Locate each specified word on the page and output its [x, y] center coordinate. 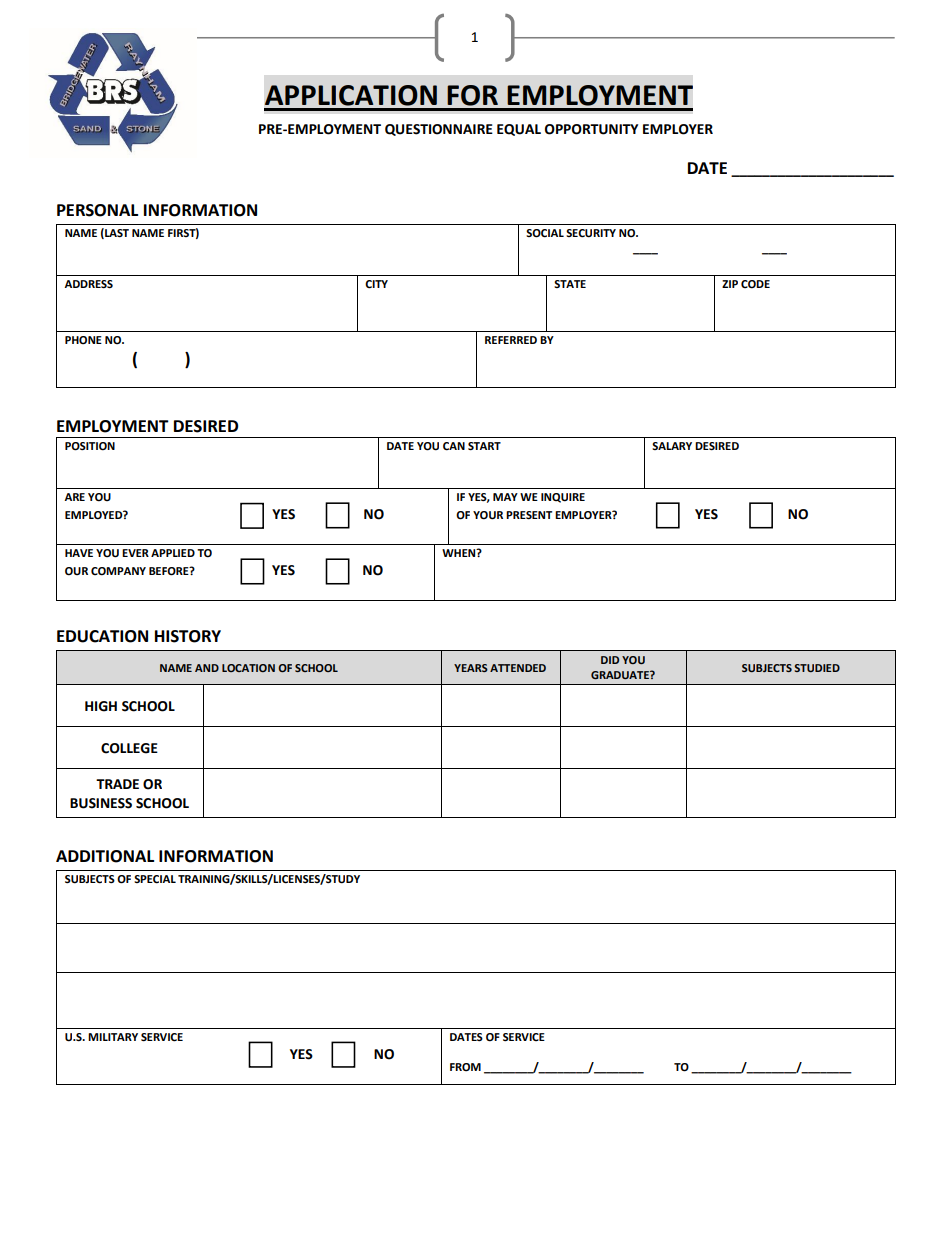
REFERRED [511, 340]
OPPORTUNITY [591, 129]
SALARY [672, 446]
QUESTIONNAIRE [439, 130]
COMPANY [118, 571]
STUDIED [817, 668]
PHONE [83, 340]
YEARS [471, 668]
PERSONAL [97, 210]
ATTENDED [518, 668]
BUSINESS [101, 803]
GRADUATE [621, 675]
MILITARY [113, 1037]
